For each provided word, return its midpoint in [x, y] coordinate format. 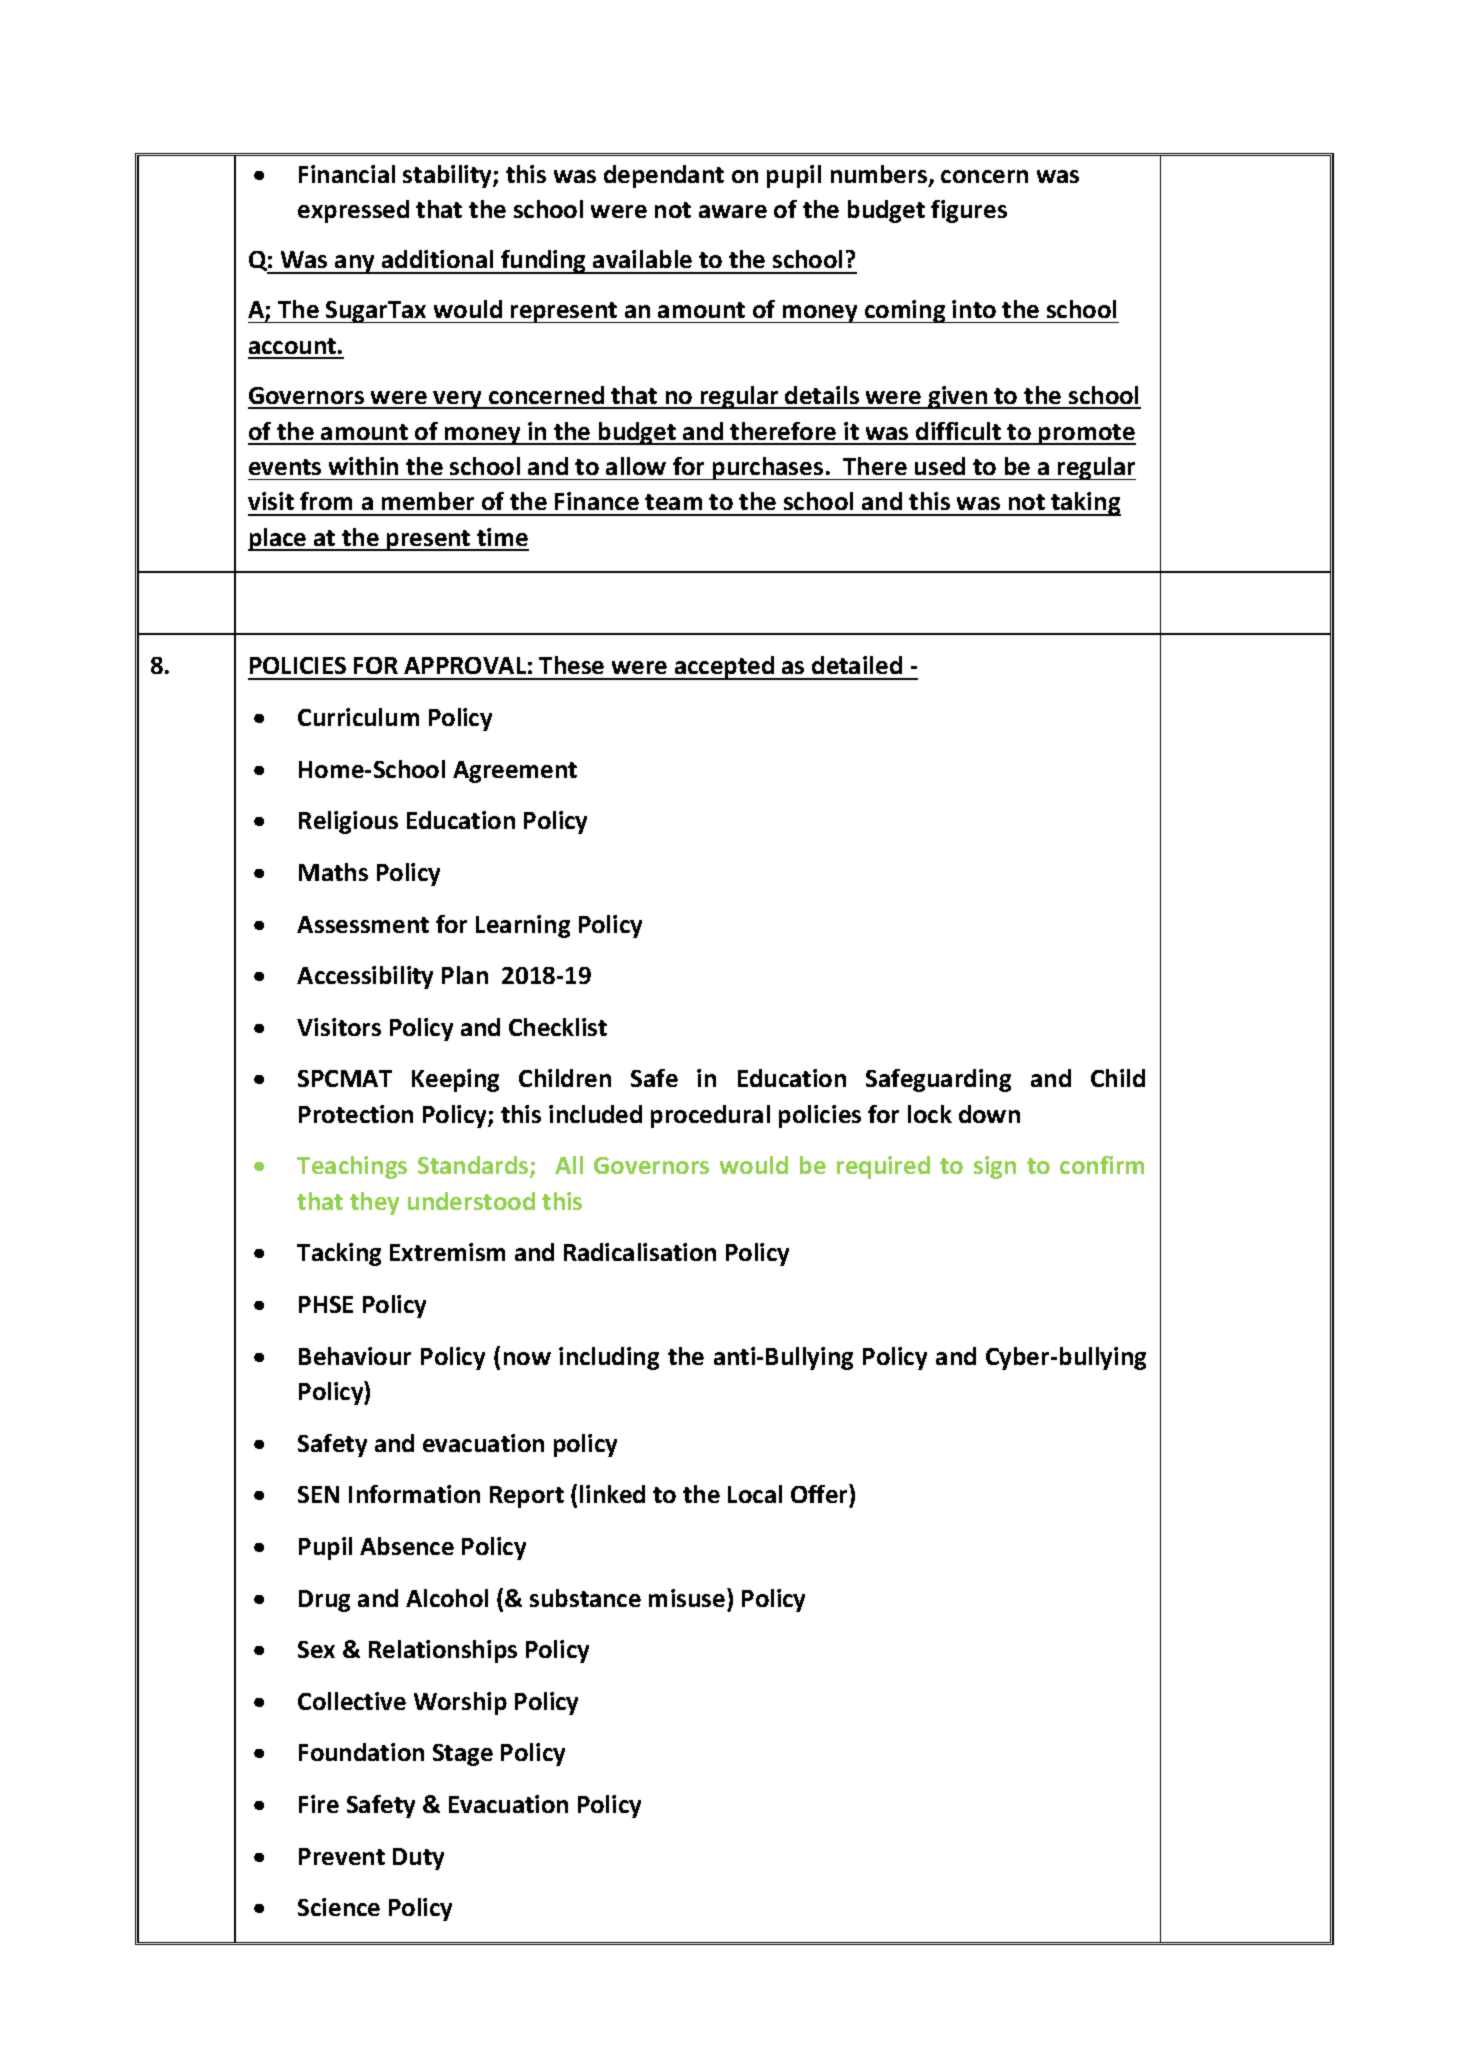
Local [755, 1494]
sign [995, 1167]
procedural [710, 1116]
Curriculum [358, 717]
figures [969, 211]
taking [1085, 504]
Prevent [342, 1856]
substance [585, 1598]
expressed [353, 211]
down [989, 1114]
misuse [688, 1597]
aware [733, 211]
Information [414, 1494]
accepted [724, 668]
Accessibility [365, 977]
